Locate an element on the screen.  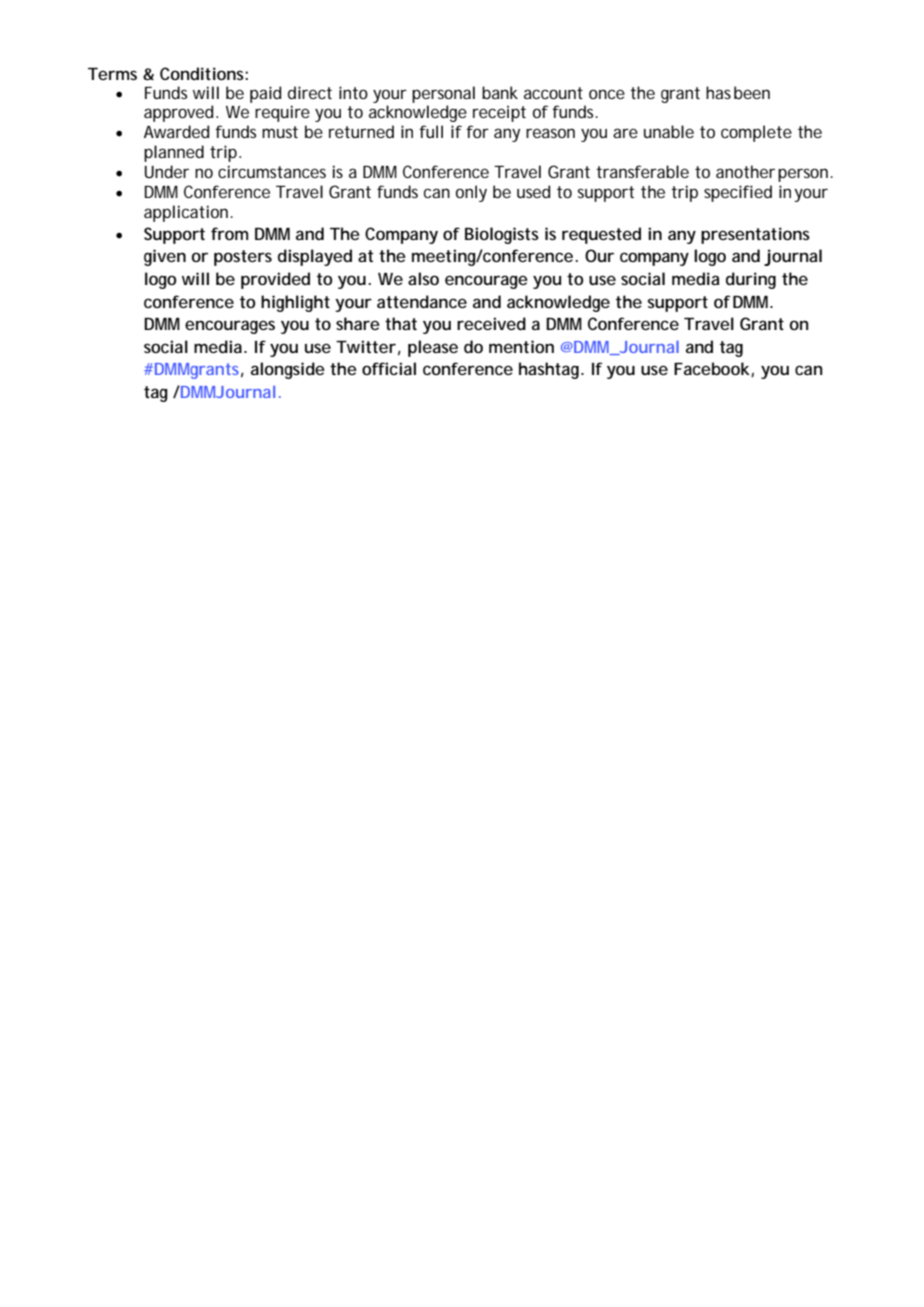
Terms is located at coordinates (112, 74).
